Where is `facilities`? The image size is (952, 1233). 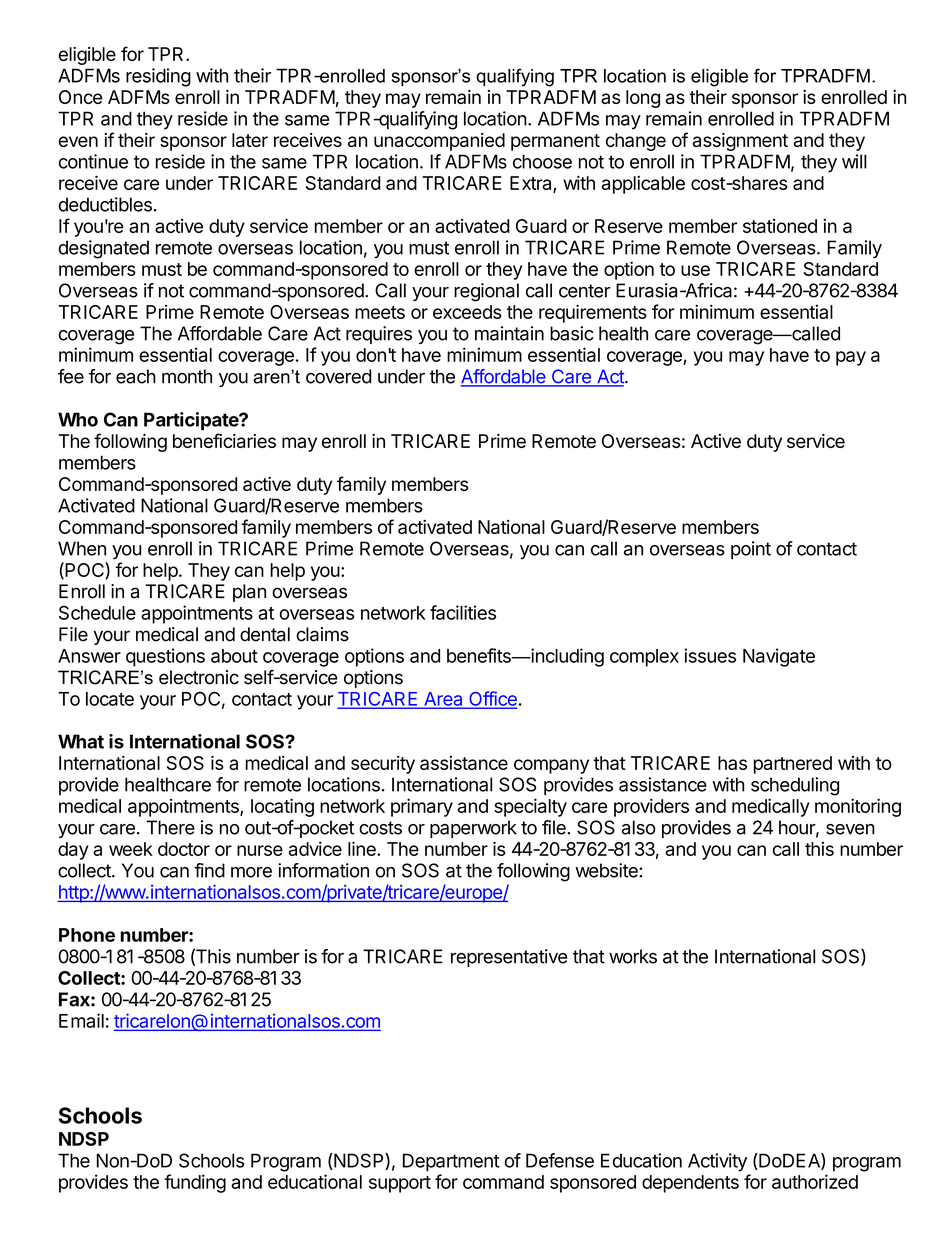 facilities is located at coordinates (463, 612).
